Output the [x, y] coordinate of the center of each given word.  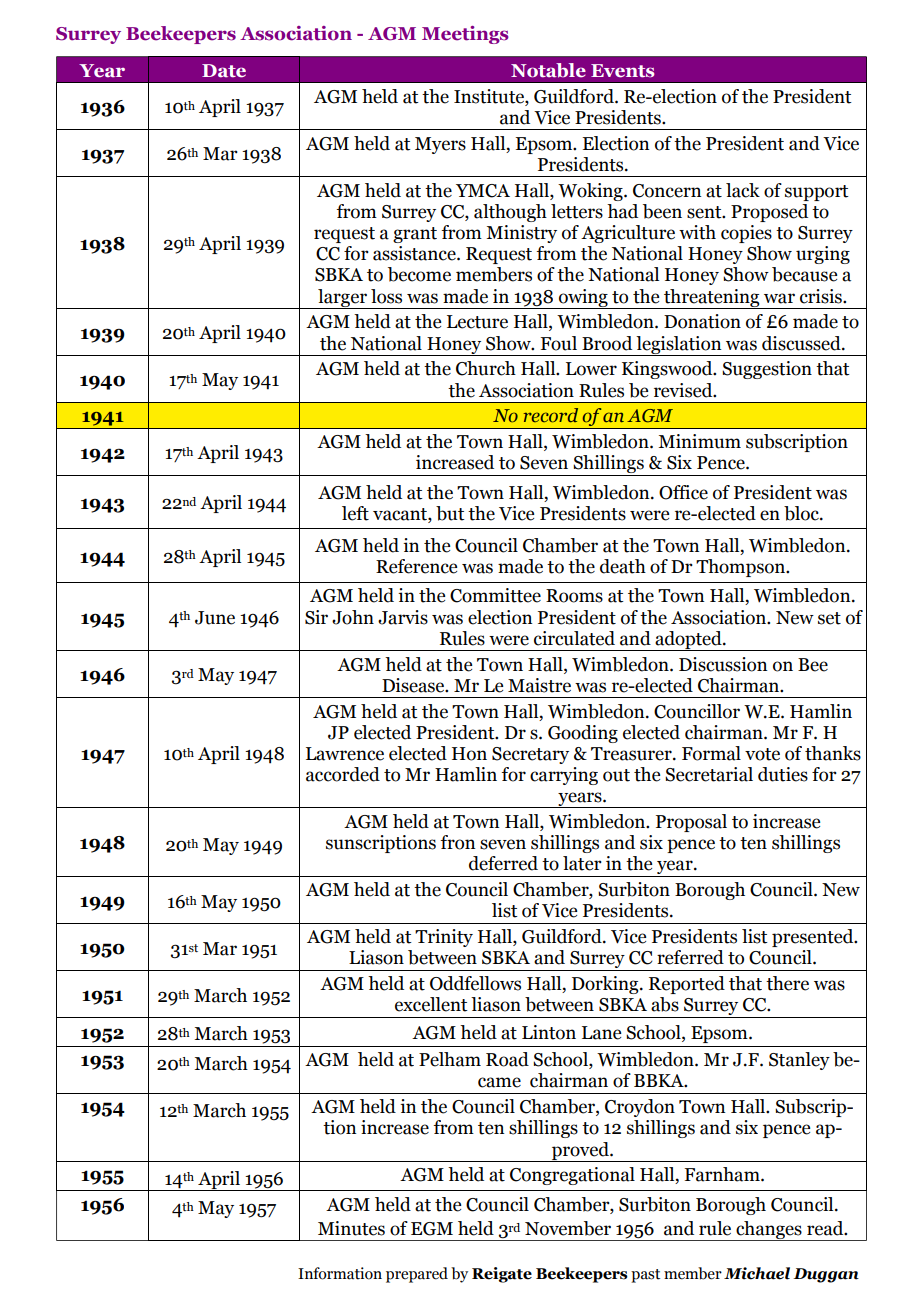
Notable [548, 70]
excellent [431, 1004]
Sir [316, 617]
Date [224, 71]
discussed [802, 343]
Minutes [351, 1228]
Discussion [723, 664]
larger [342, 299]
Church [486, 368]
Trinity [444, 938]
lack [743, 190]
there [787, 983]
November [568, 1228]
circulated [574, 638]
